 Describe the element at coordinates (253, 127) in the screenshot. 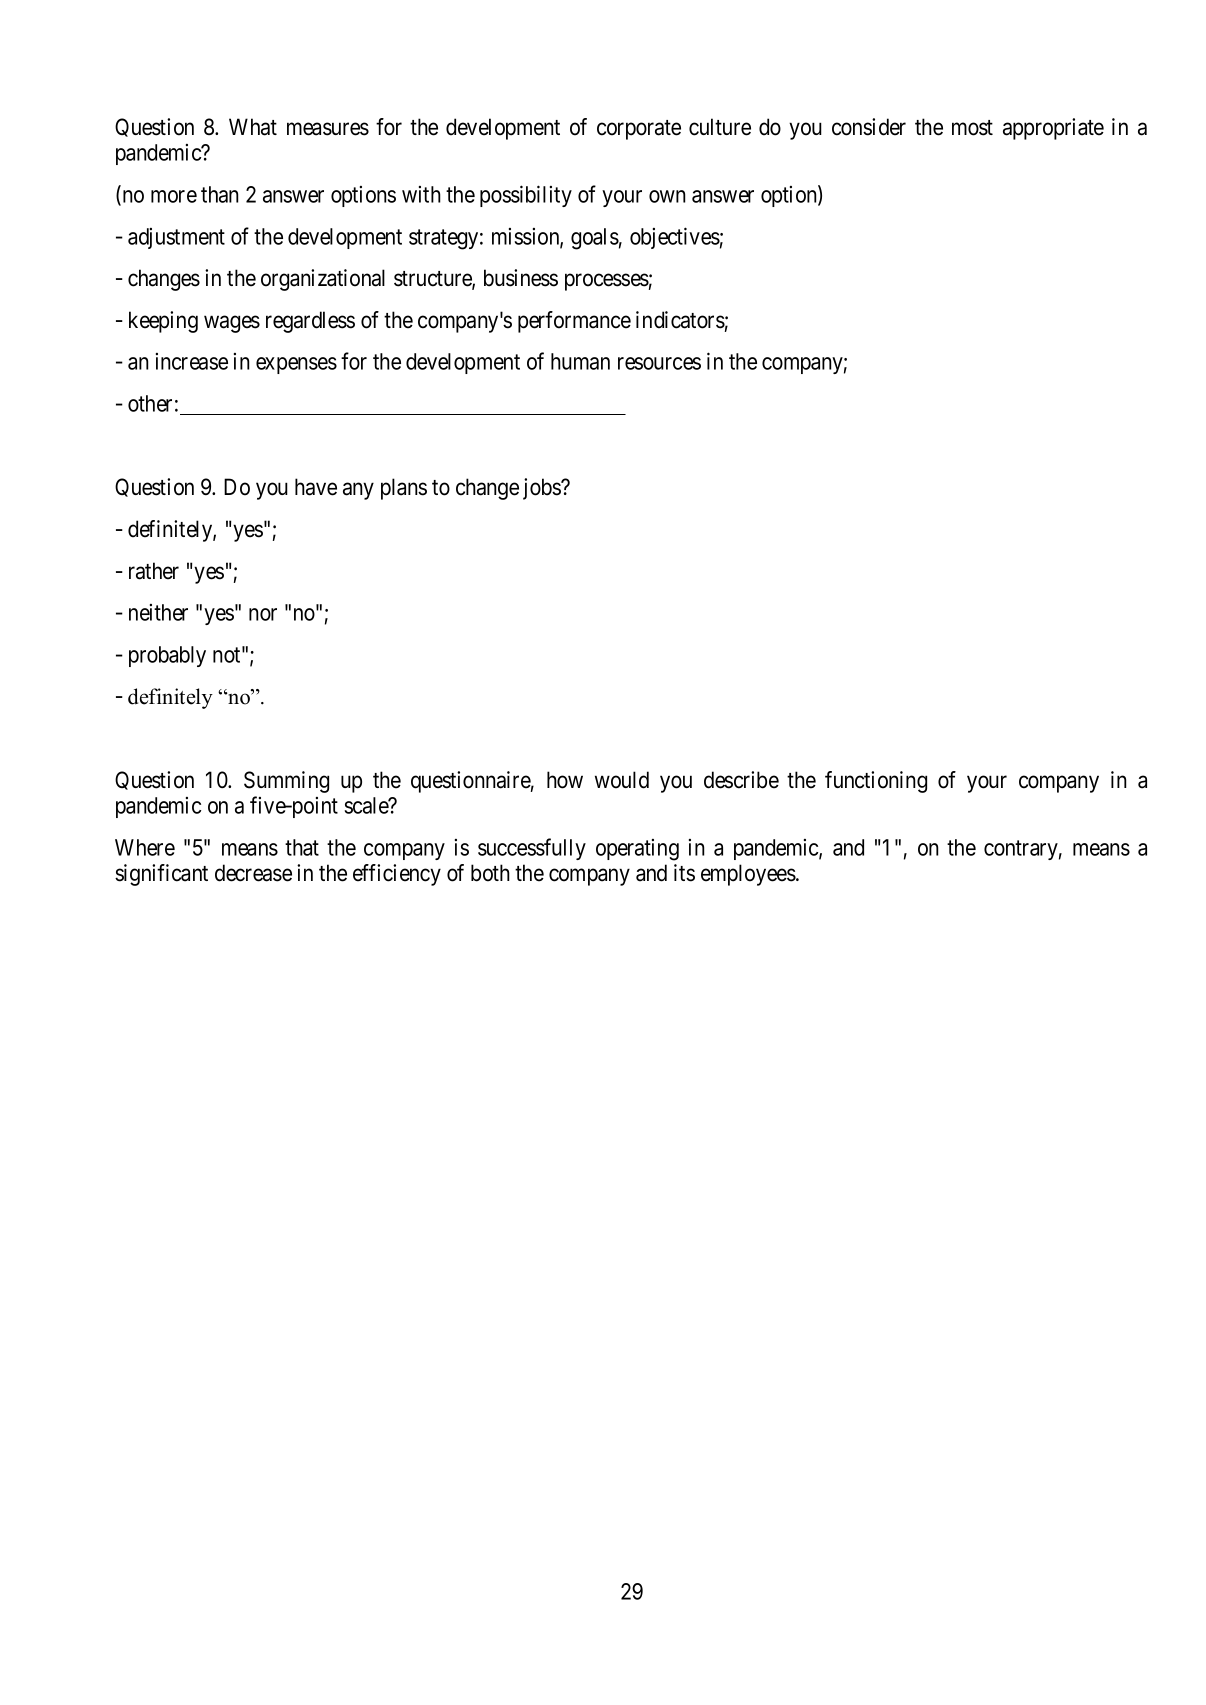

I see `What` at that location.
